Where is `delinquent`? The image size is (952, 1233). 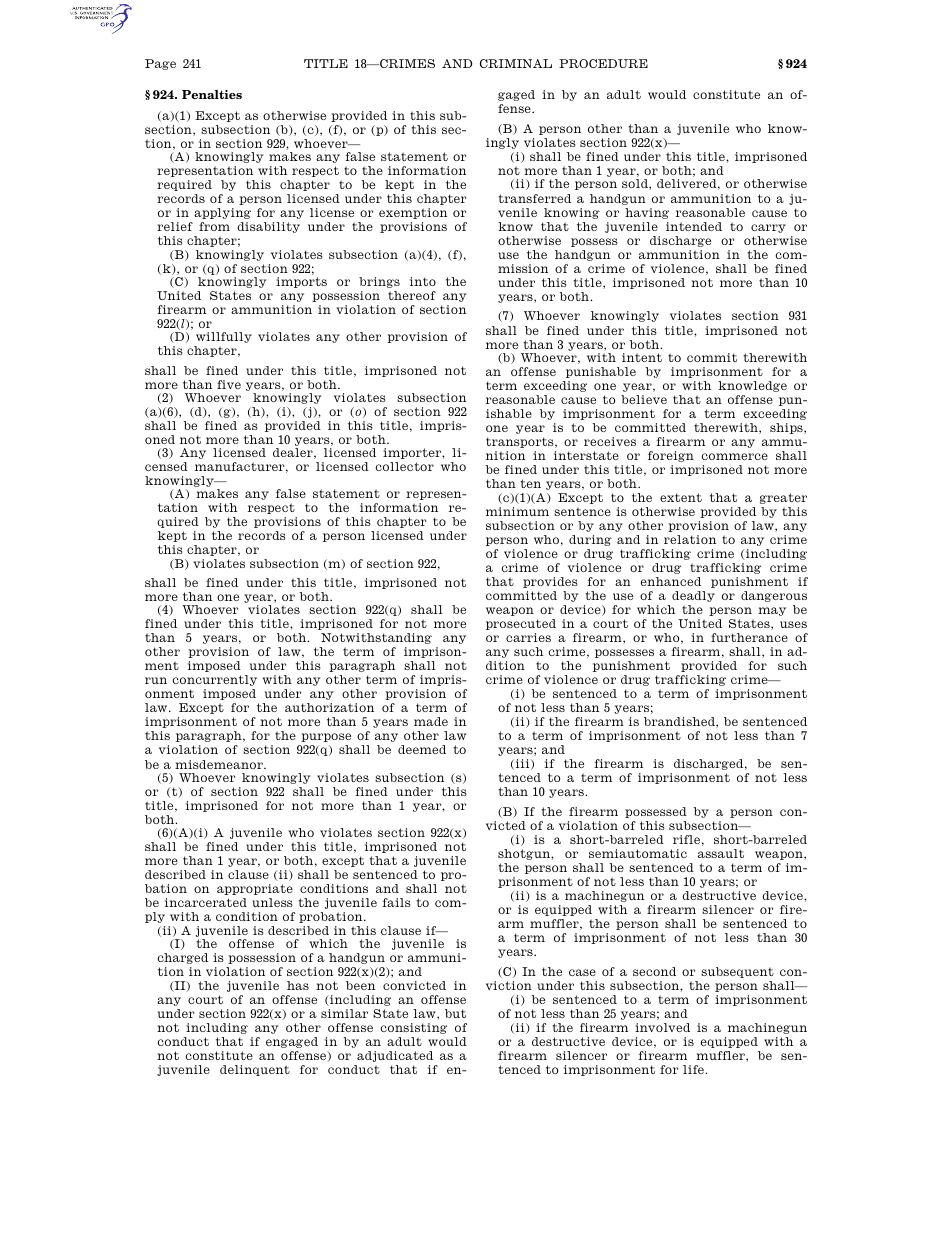
delinquent is located at coordinates (255, 1070).
